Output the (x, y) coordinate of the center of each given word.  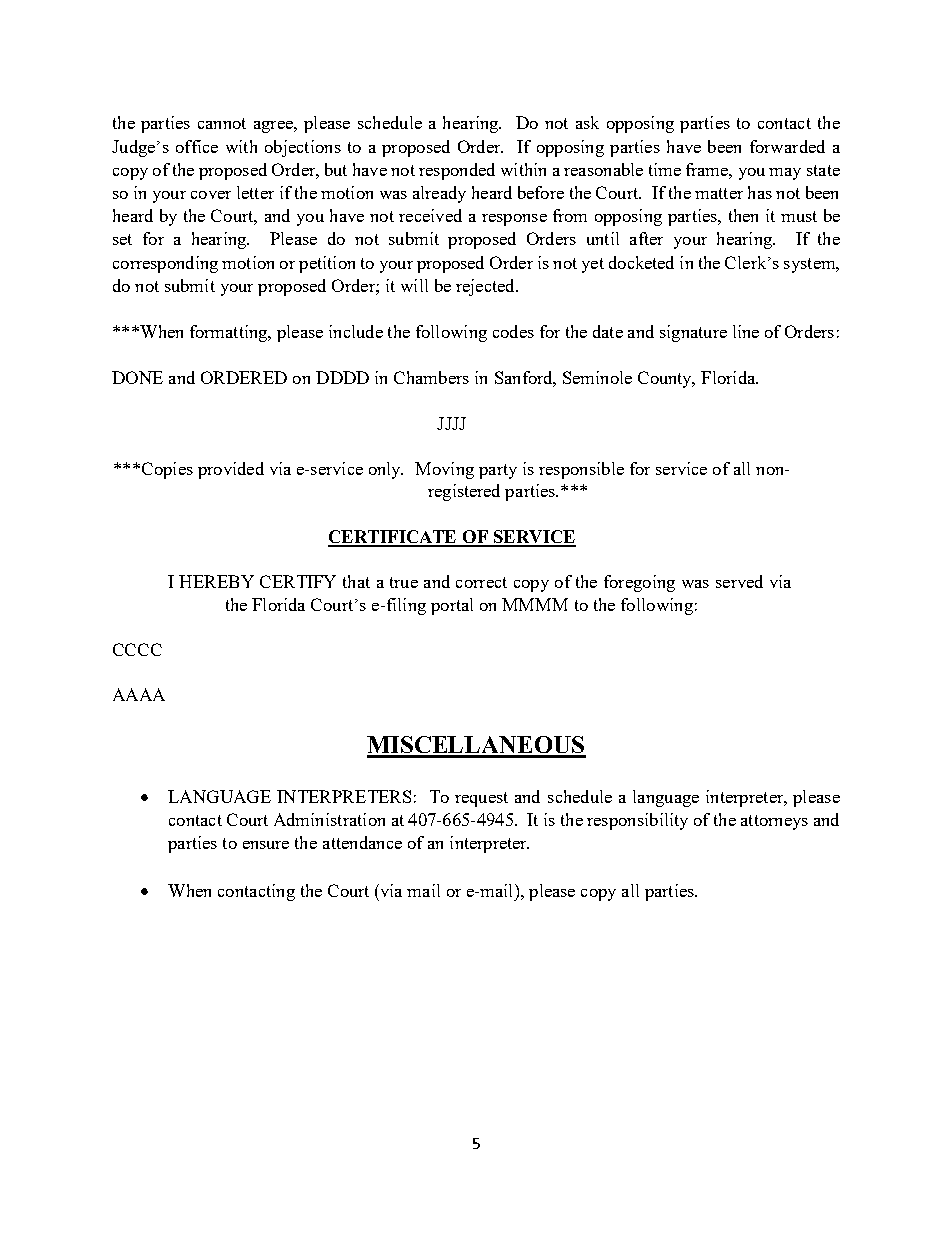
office (197, 146)
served (739, 581)
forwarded (787, 146)
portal (452, 606)
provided (231, 470)
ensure (266, 845)
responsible (581, 470)
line (746, 331)
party (498, 471)
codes (513, 331)
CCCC (137, 649)
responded (457, 171)
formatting (230, 333)
